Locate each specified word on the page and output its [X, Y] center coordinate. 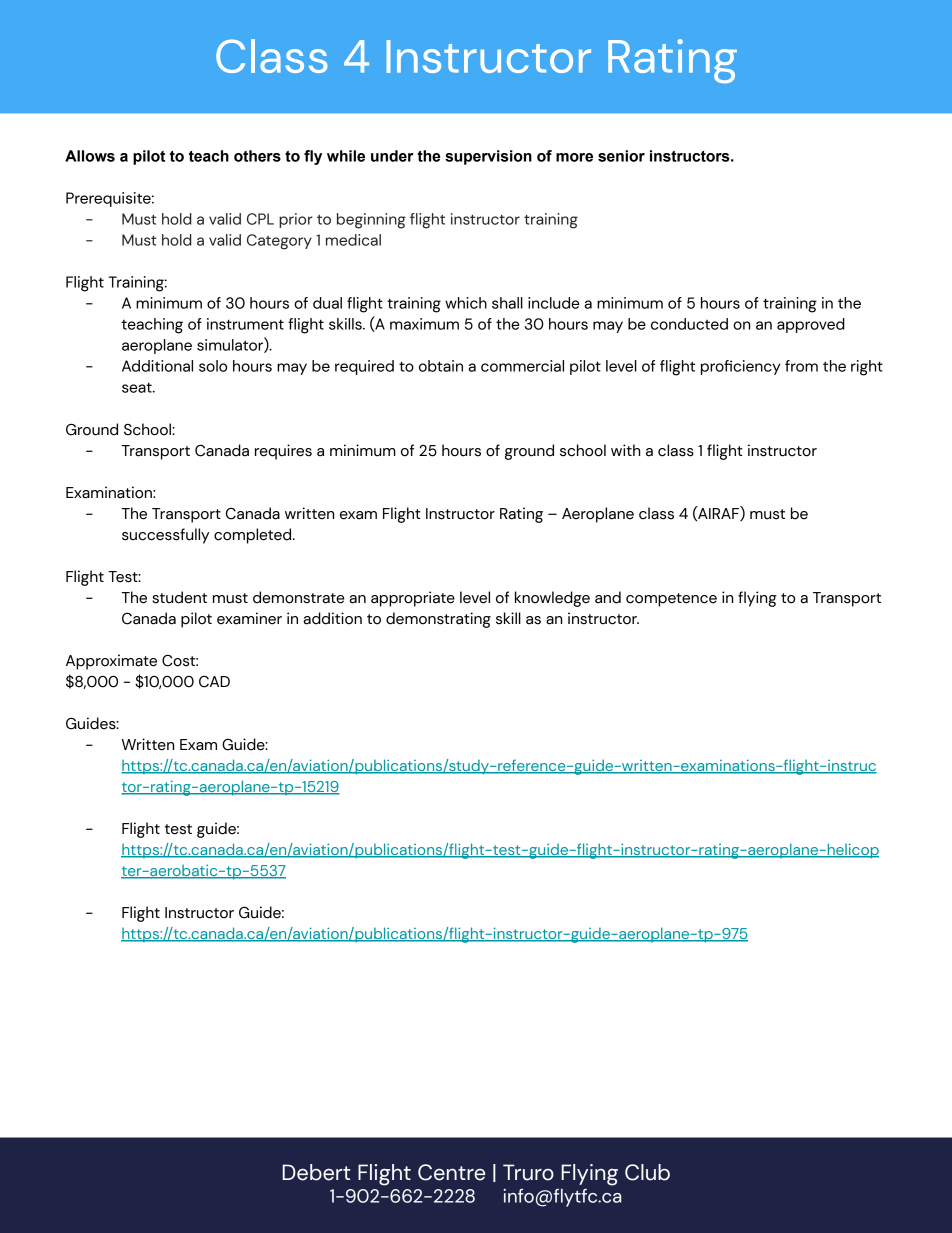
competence [671, 600]
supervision [488, 157]
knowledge [552, 599]
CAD [214, 682]
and [608, 597]
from [801, 366]
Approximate [111, 662]
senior [621, 156]
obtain [441, 366]
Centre [451, 1172]
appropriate [413, 599]
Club [647, 1172]
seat [138, 387]
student [179, 597]
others [257, 156]
